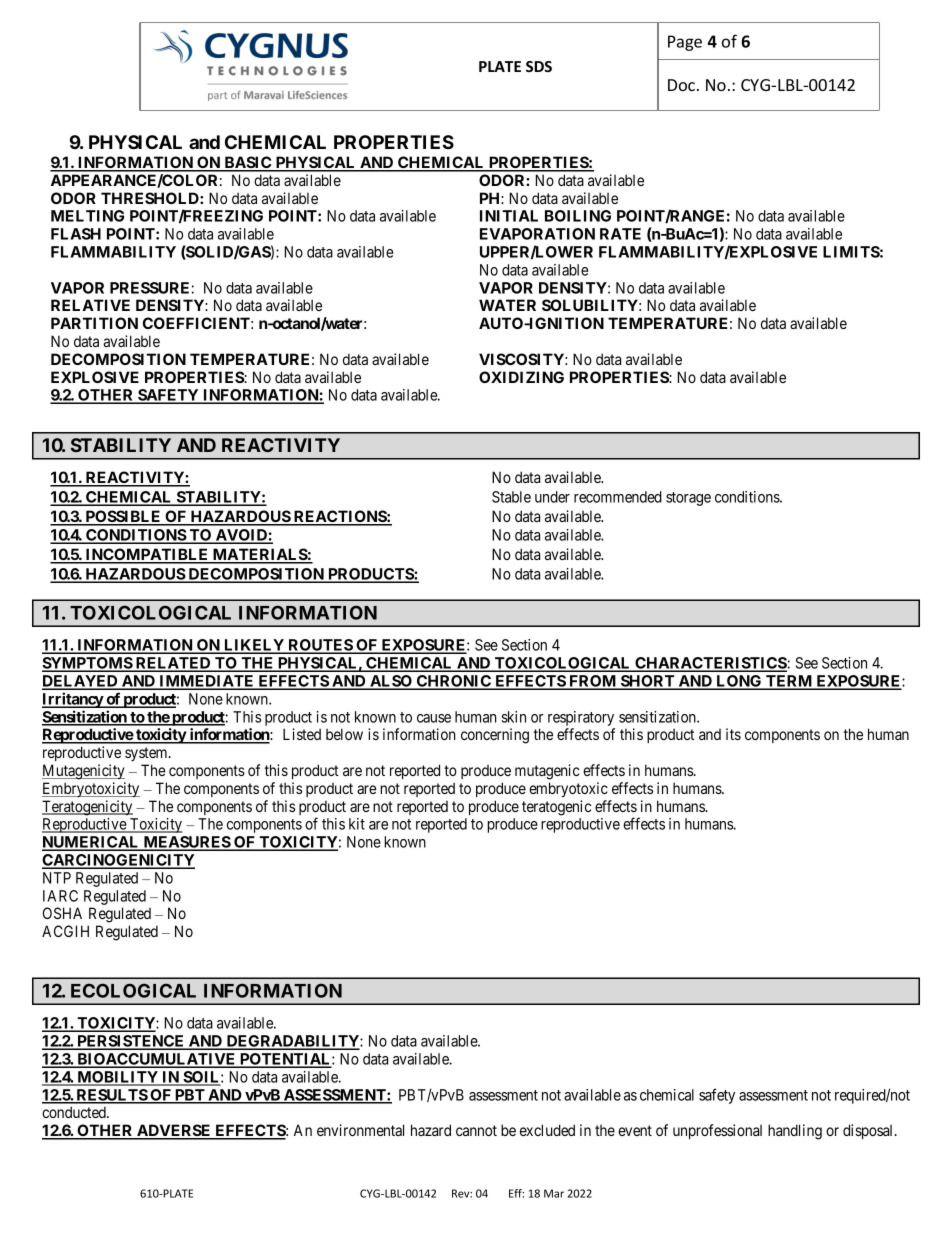 The image size is (952, 1233). I want to click on SDS, so click(539, 66).
